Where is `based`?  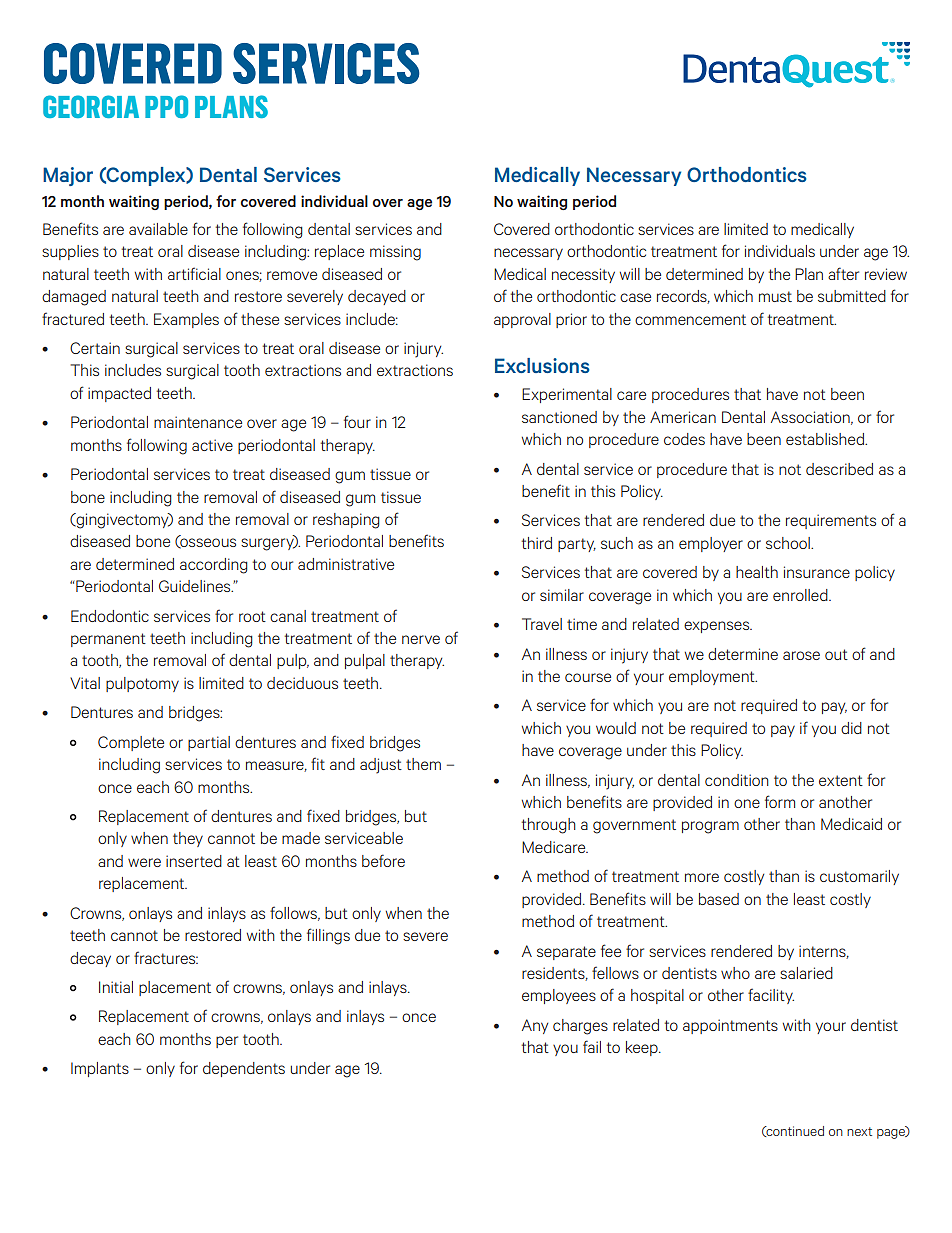 based is located at coordinates (719, 899).
